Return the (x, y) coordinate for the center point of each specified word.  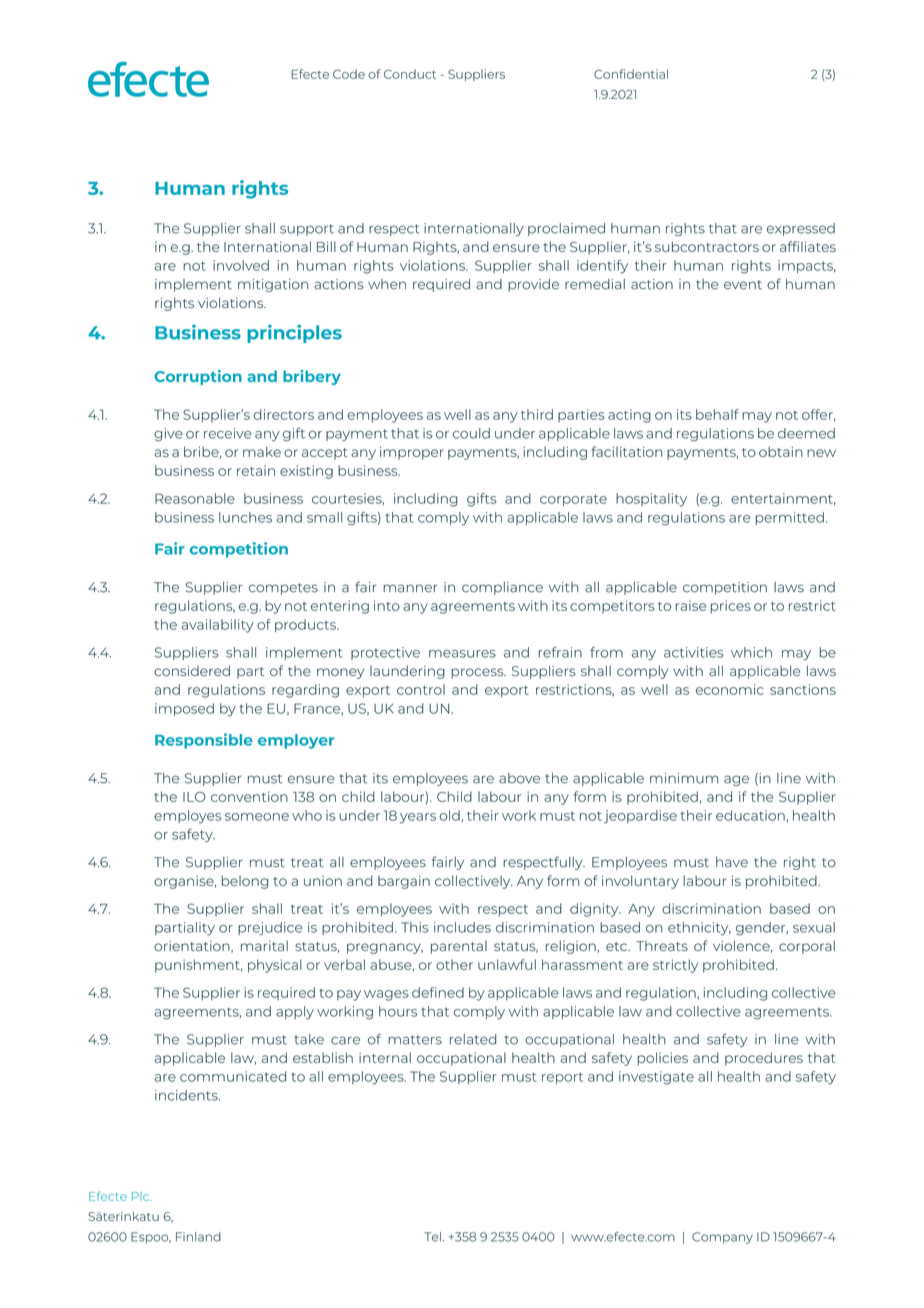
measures (462, 654)
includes (462, 927)
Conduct (410, 74)
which (751, 652)
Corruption (198, 377)
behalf (717, 414)
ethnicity (699, 929)
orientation (193, 947)
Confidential (631, 74)
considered (192, 670)
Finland (198, 1237)
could (471, 433)
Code (349, 74)
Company (722, 1238)
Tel (432, 1237)
